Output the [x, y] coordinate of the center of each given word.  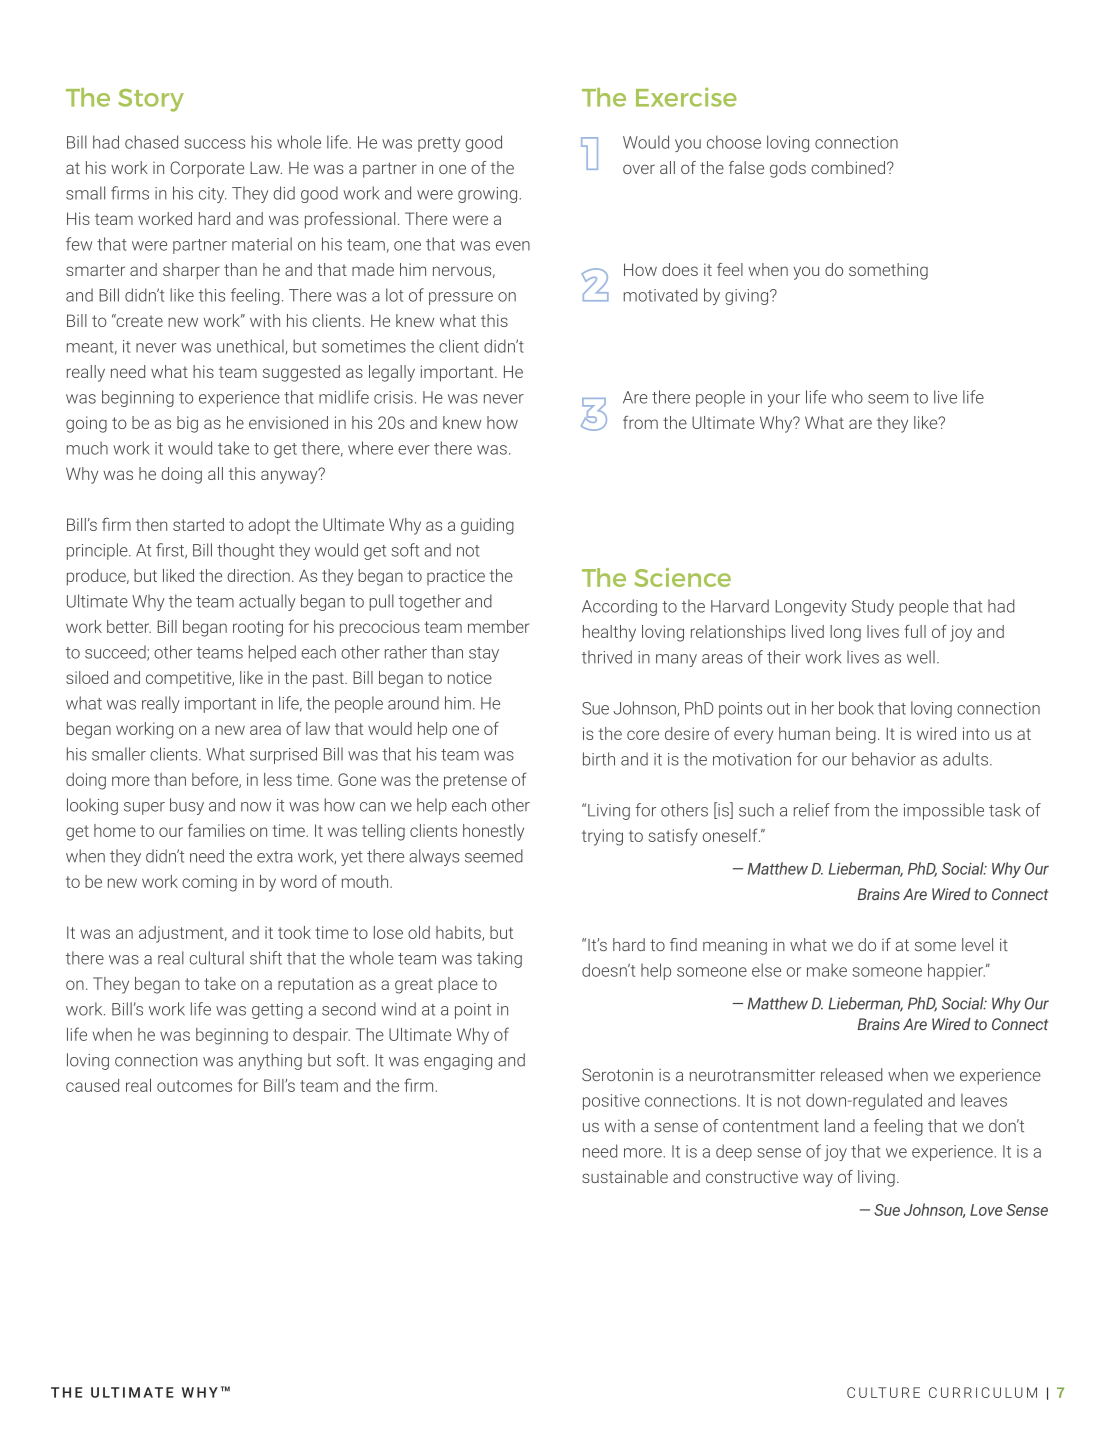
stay [484, 654]
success [214, 144]
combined [848, 167]
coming [209, 883]
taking [499, 959]
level [977, 944]
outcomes [194, 1086]
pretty [439, 144]
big [187, 424]
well [921, 657]
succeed [116, 653]
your [784, 400]
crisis [393, 397]
